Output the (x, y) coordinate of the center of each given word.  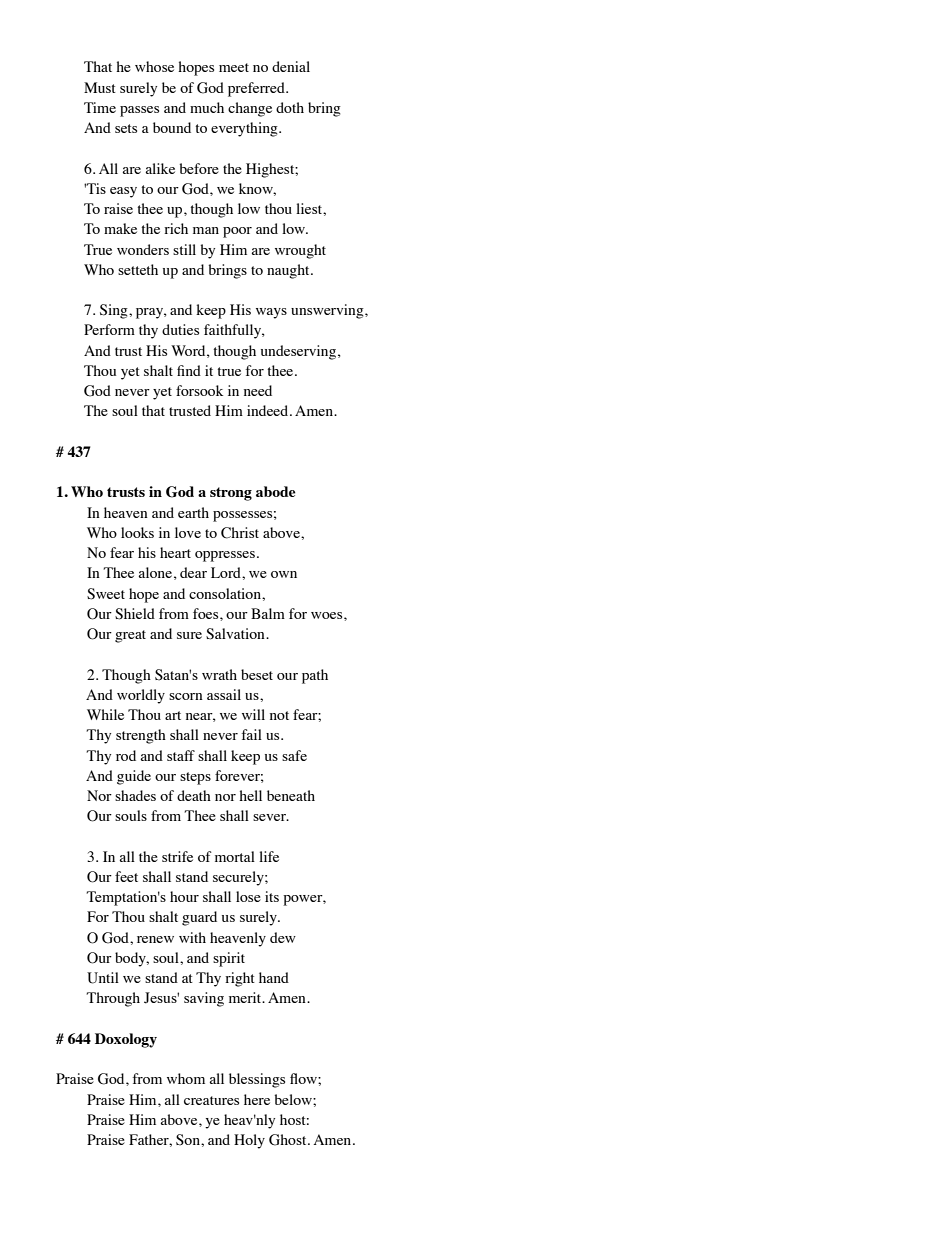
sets (126, 128)
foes (207, 613)
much (207, 107)
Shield (135, 614)
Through (113, 999)
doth (290, 107)
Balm (268, 613)
